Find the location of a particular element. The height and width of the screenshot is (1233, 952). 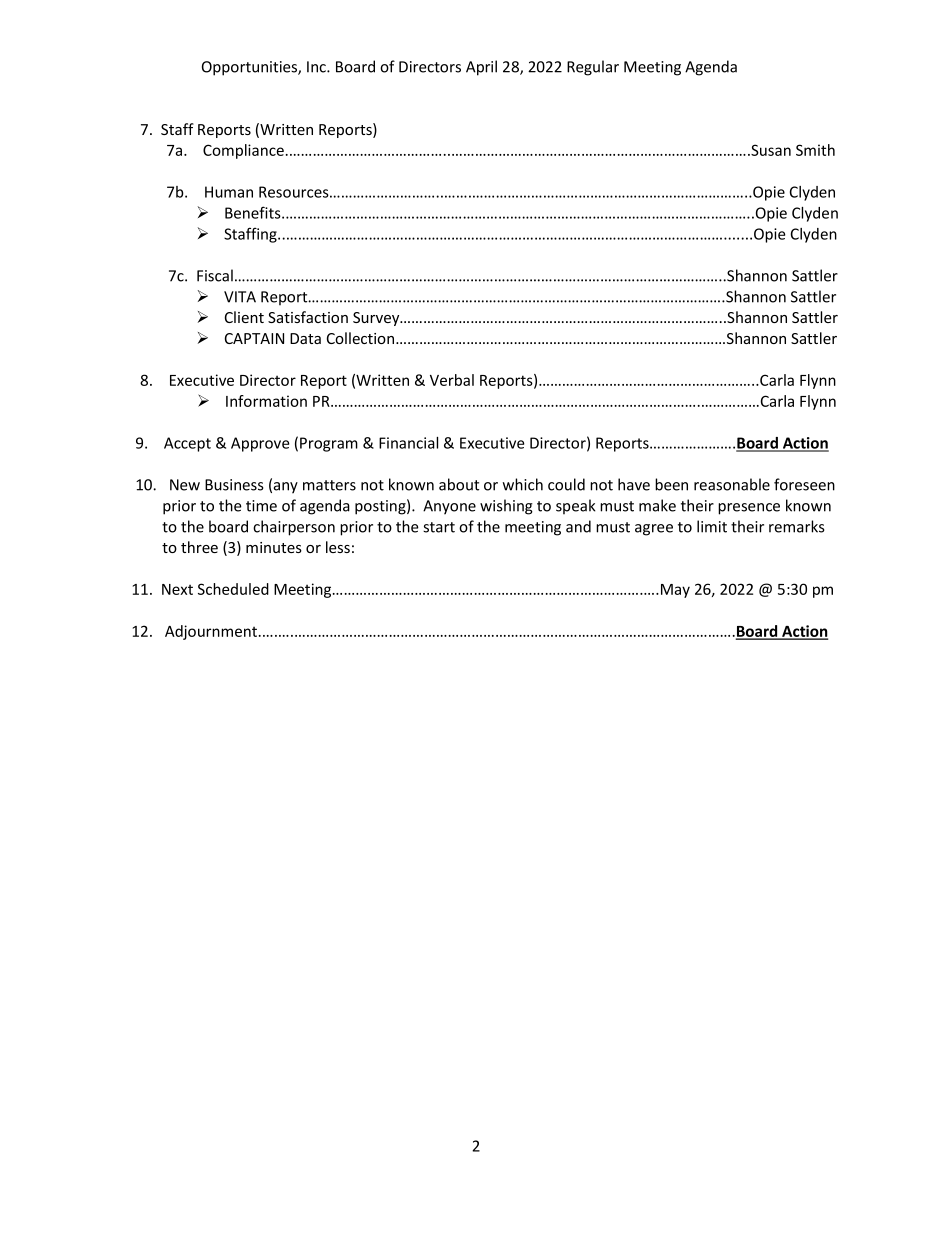

April is located at coordinates (481, 68).
